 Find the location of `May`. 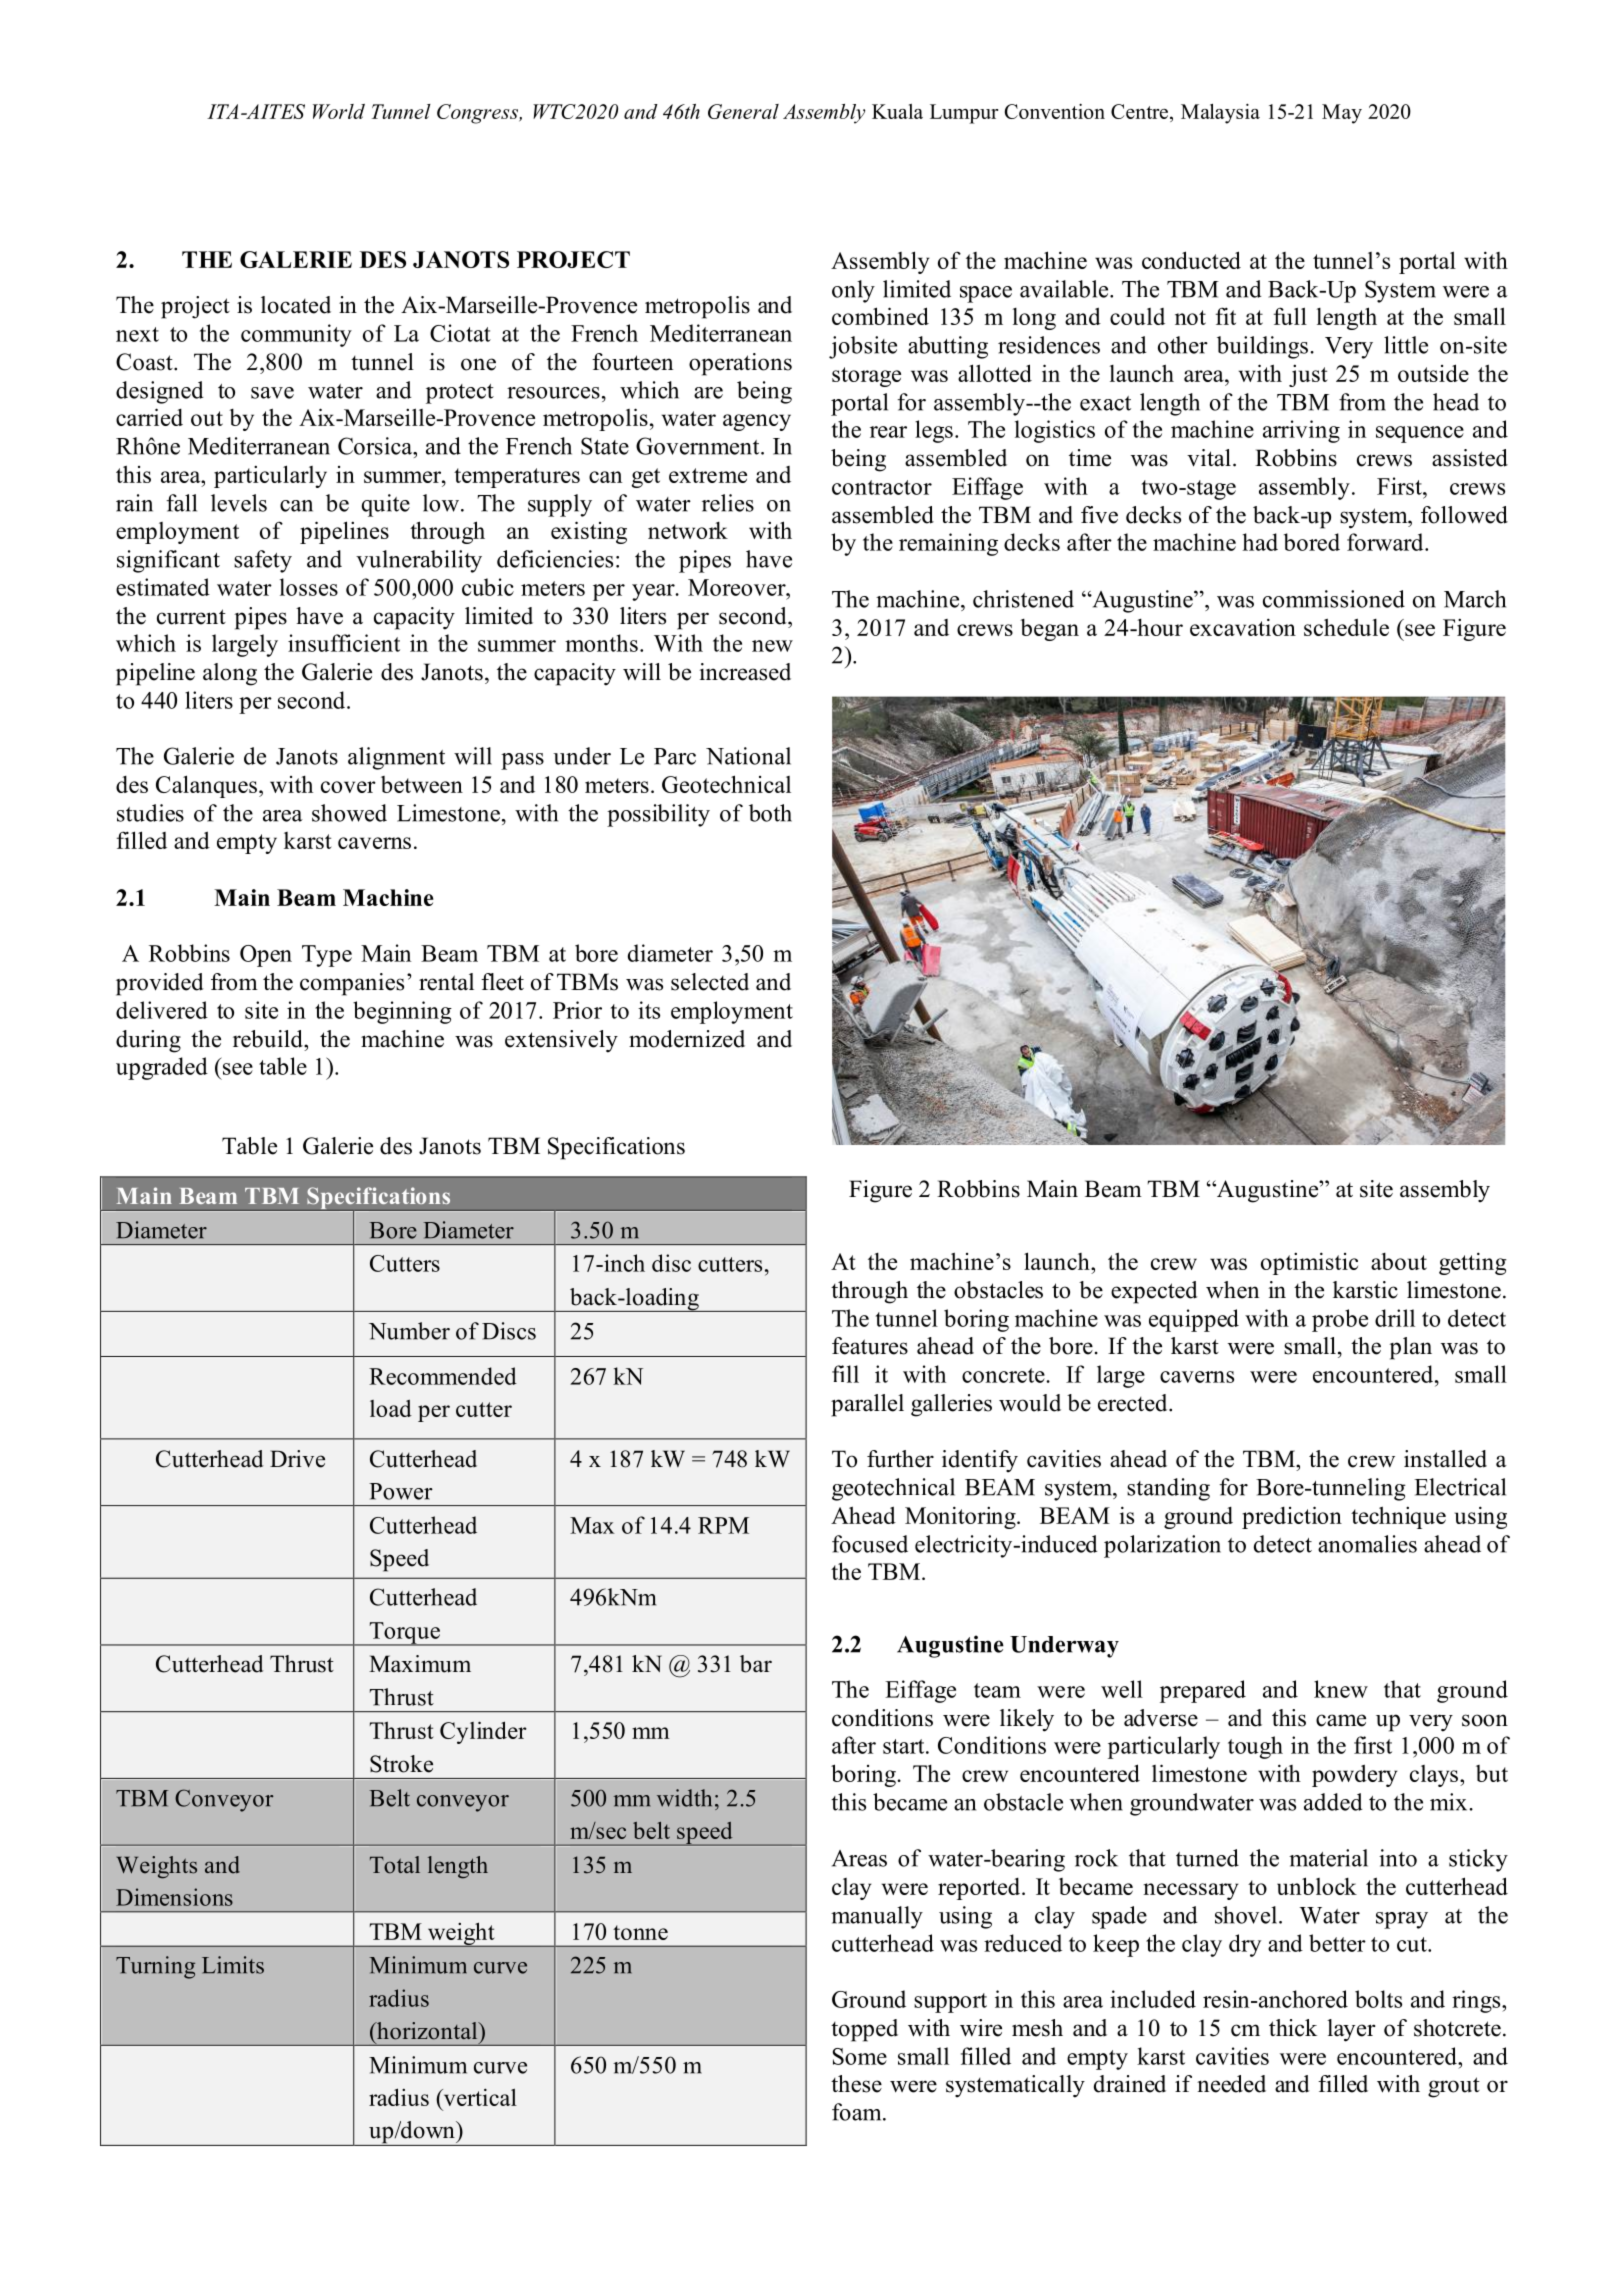

May is located at coordinates (1342, 114).
